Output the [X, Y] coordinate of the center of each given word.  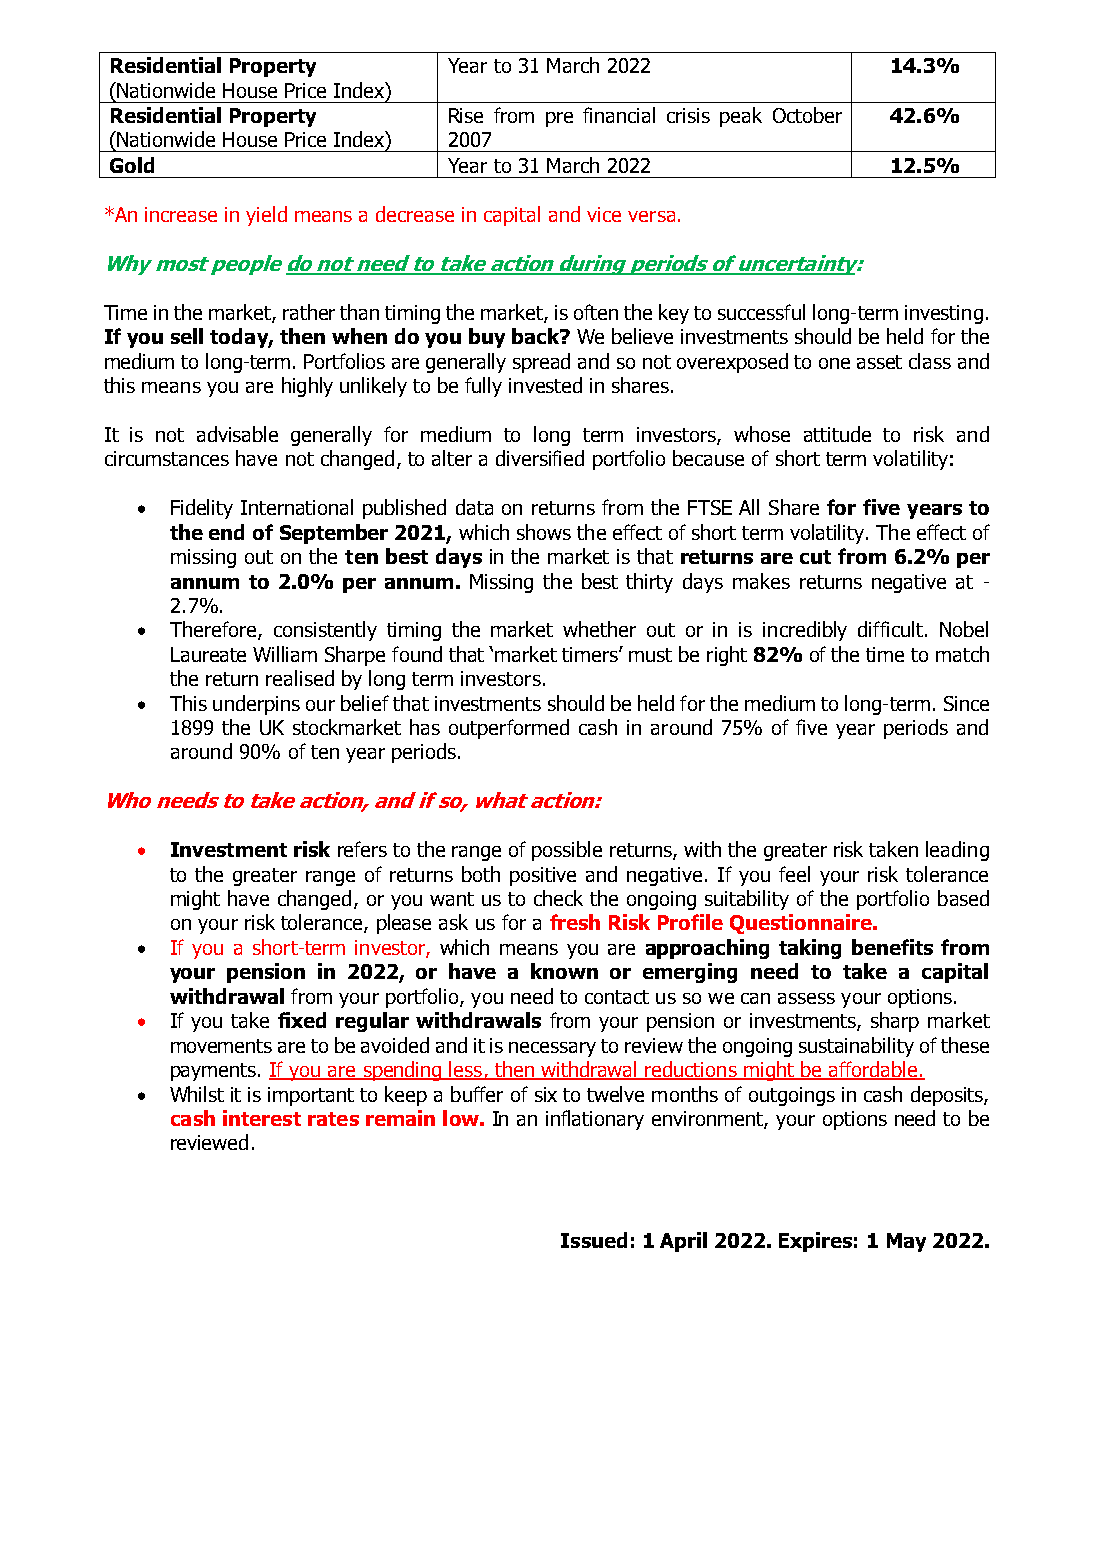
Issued [594, 1240]
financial [619, 115]
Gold [132, 165]
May [906, 1242]
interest [262, 1118]
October [807, 115]
